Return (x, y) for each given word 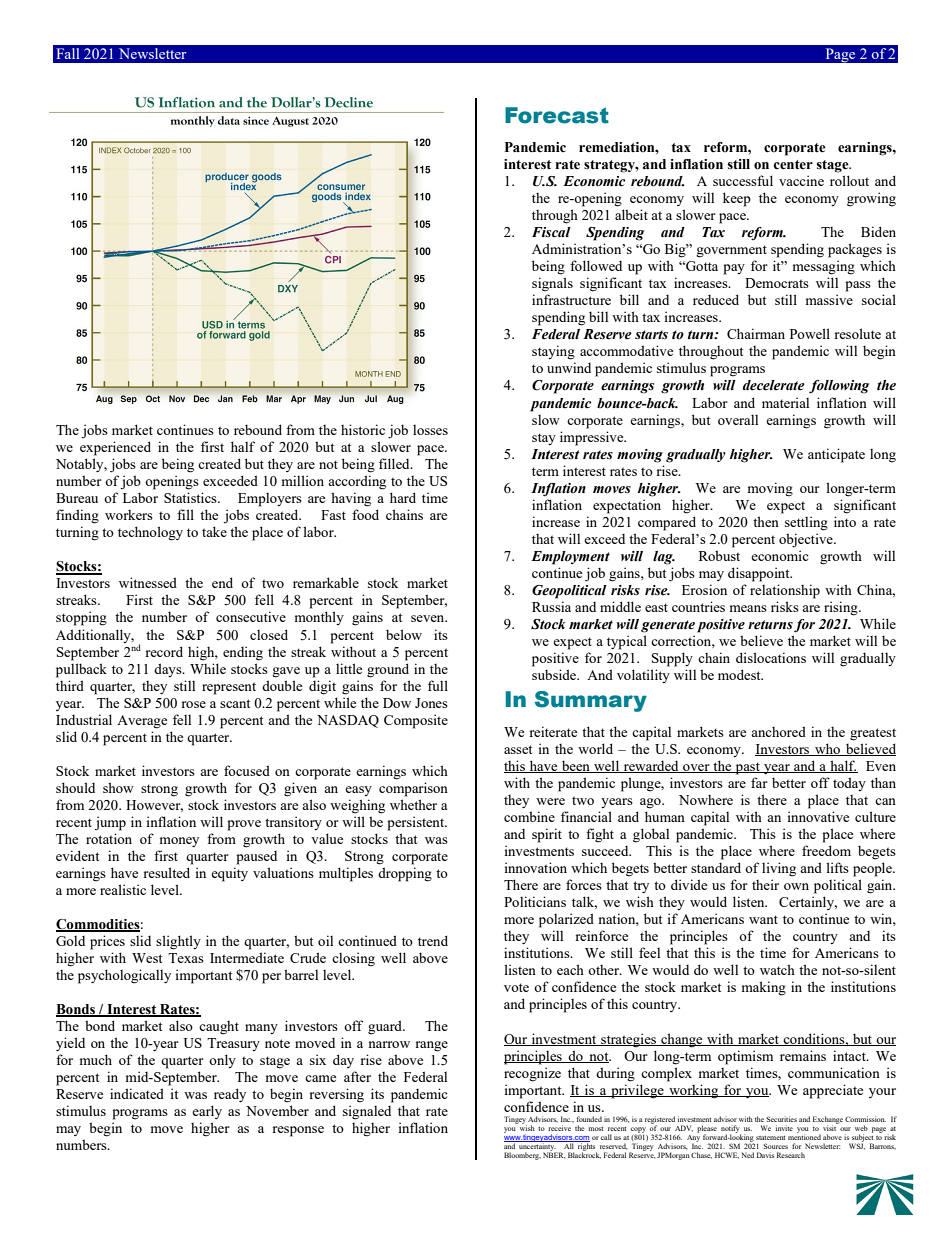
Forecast (557, 115)
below (404, 634)
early (207, 1112)
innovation (536, 867)
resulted (167, 872)
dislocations (771, 657)
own (796, 886)
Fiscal (551, 232)
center (793, 165)
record (164, 651)
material (785, 402)
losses (430, 430)
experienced (115, 448)
